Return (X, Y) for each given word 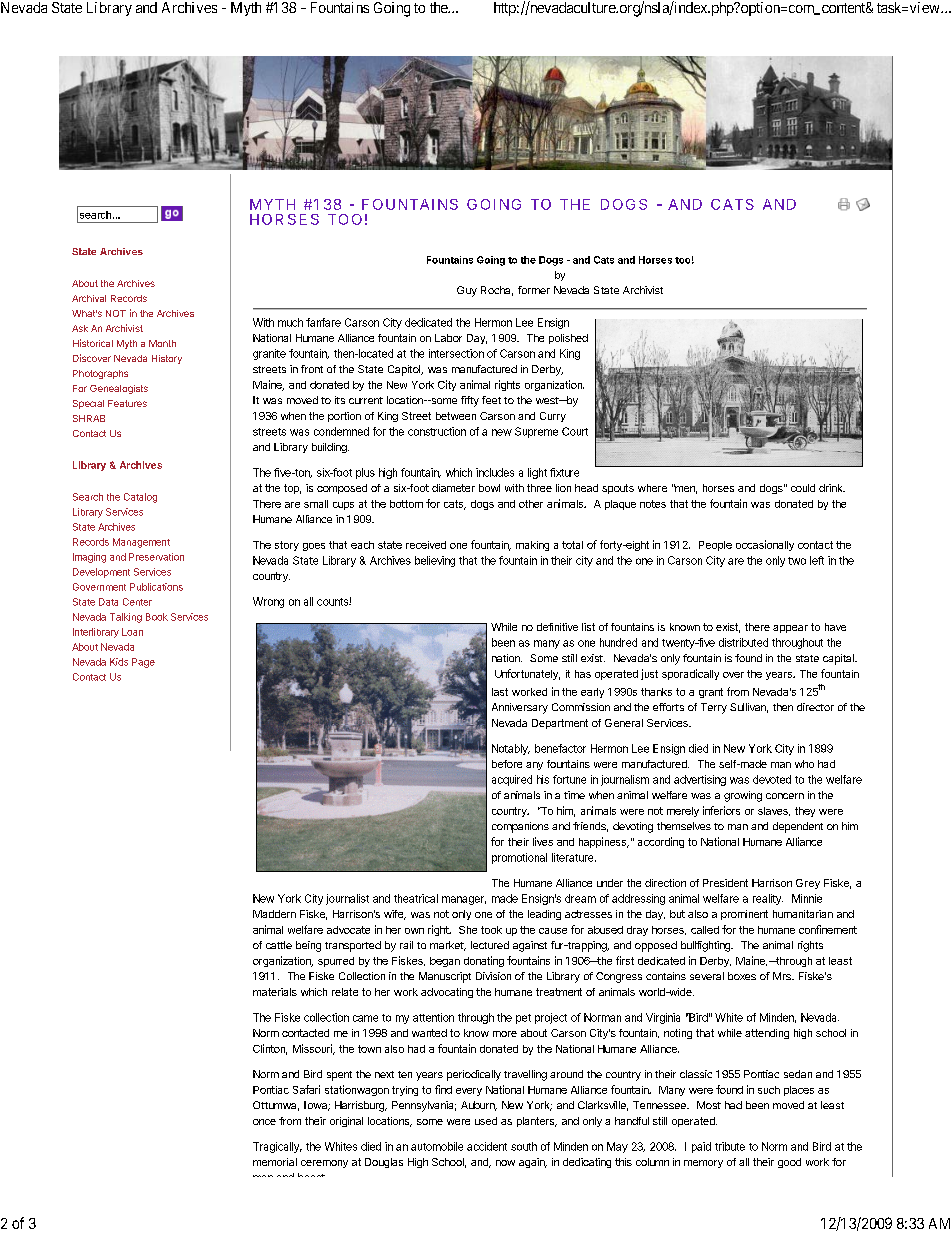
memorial (275, 1162)
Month (162, 343)
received (426, 545)
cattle (279, 945)
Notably (511, 749)
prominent (744, 915)
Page (143, 663)
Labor (448, 338)
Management (141, 543)
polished (568, 339)
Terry (714, 708)
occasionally (765, 545)
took (491, 930)
